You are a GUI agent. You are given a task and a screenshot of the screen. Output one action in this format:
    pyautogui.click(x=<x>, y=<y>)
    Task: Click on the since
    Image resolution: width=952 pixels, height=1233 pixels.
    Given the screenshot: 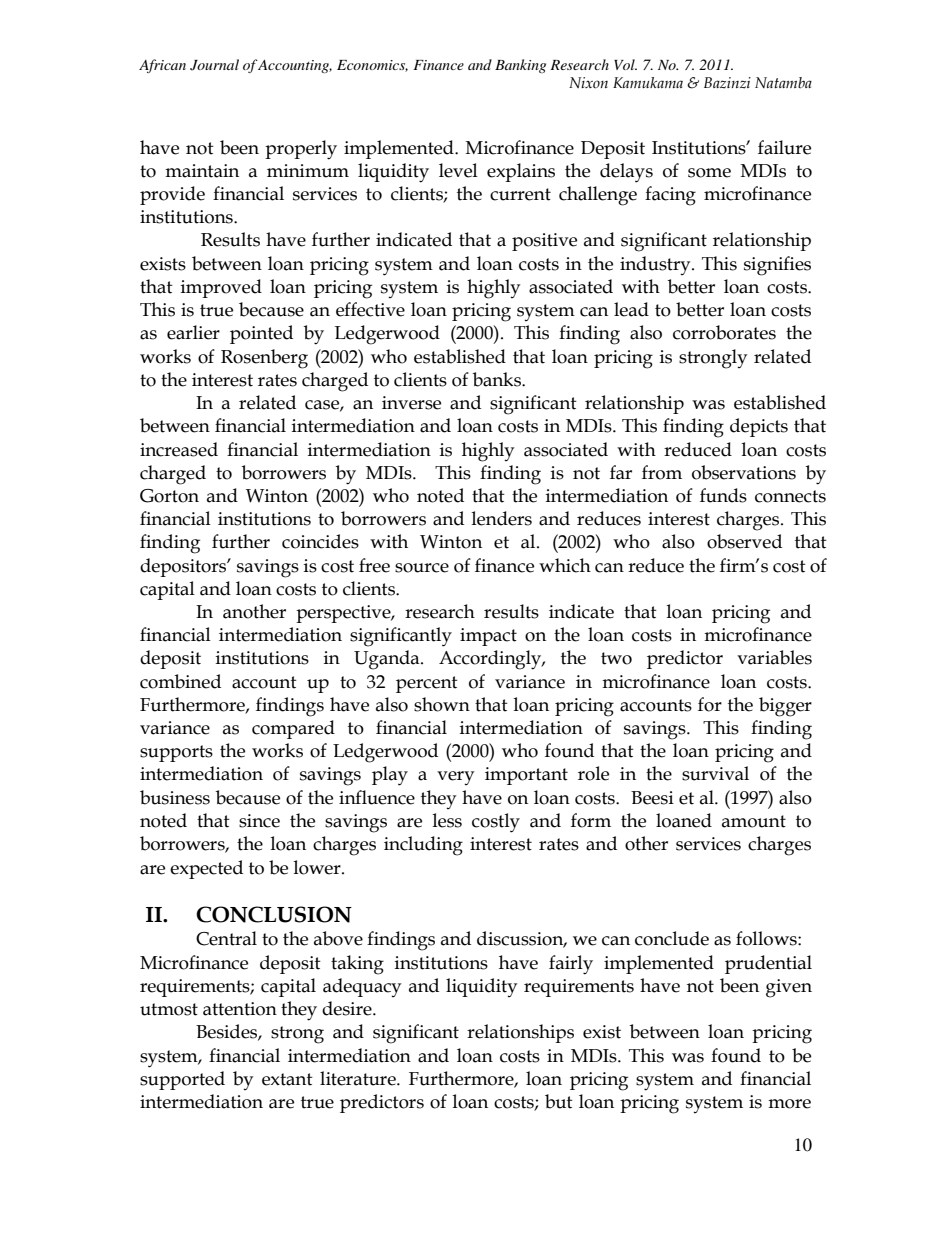 What is the action you would take?
    pyautogui.click(x=259, y=821)
